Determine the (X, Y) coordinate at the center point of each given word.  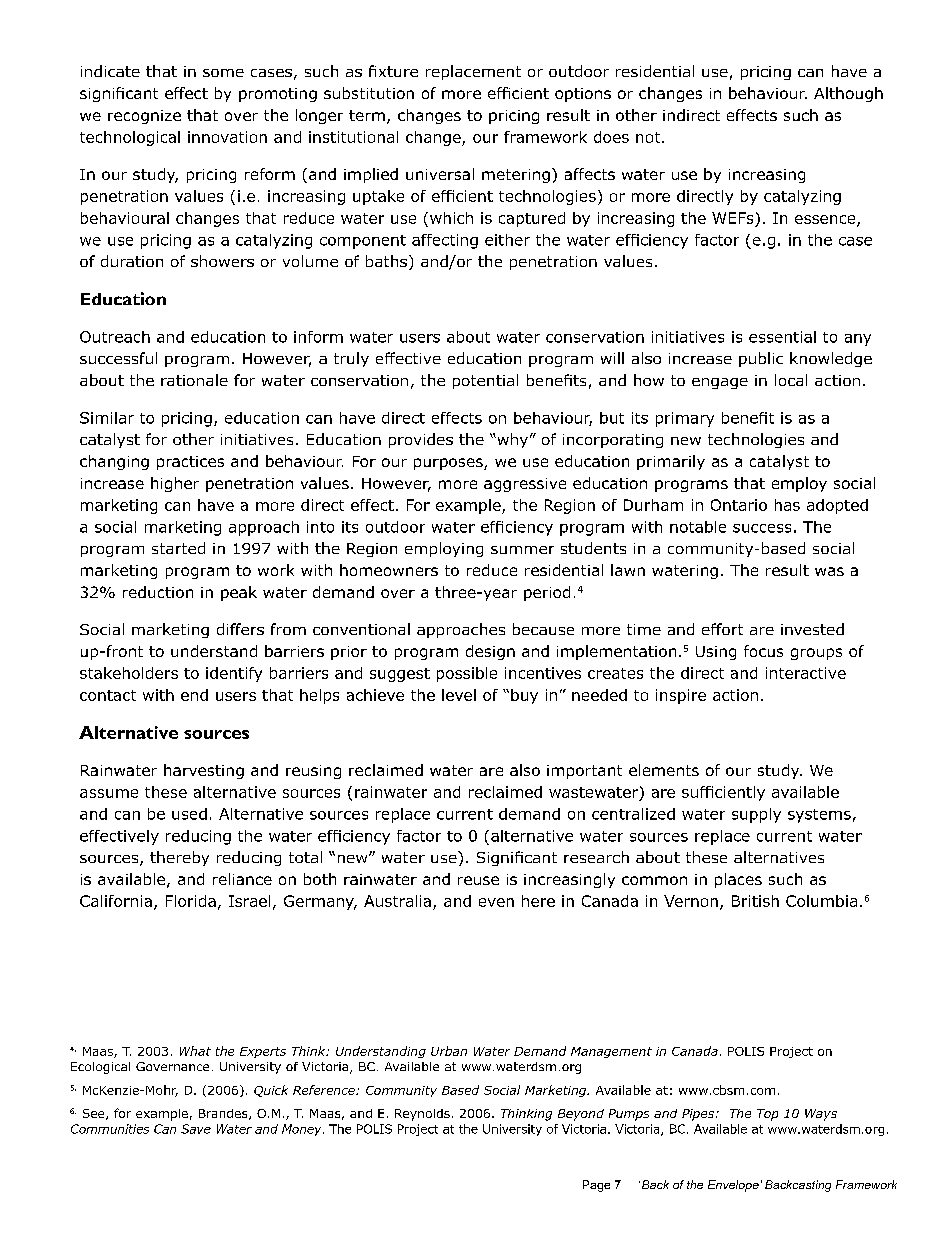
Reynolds (422, 1115)
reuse (478, 880)
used (189, 814)
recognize (144, 117)
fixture (393, 71)
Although (848, 94)
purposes (449, 464)
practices (190, 463)
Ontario (739, 505)
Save (196, 1129)
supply (756, 815)
